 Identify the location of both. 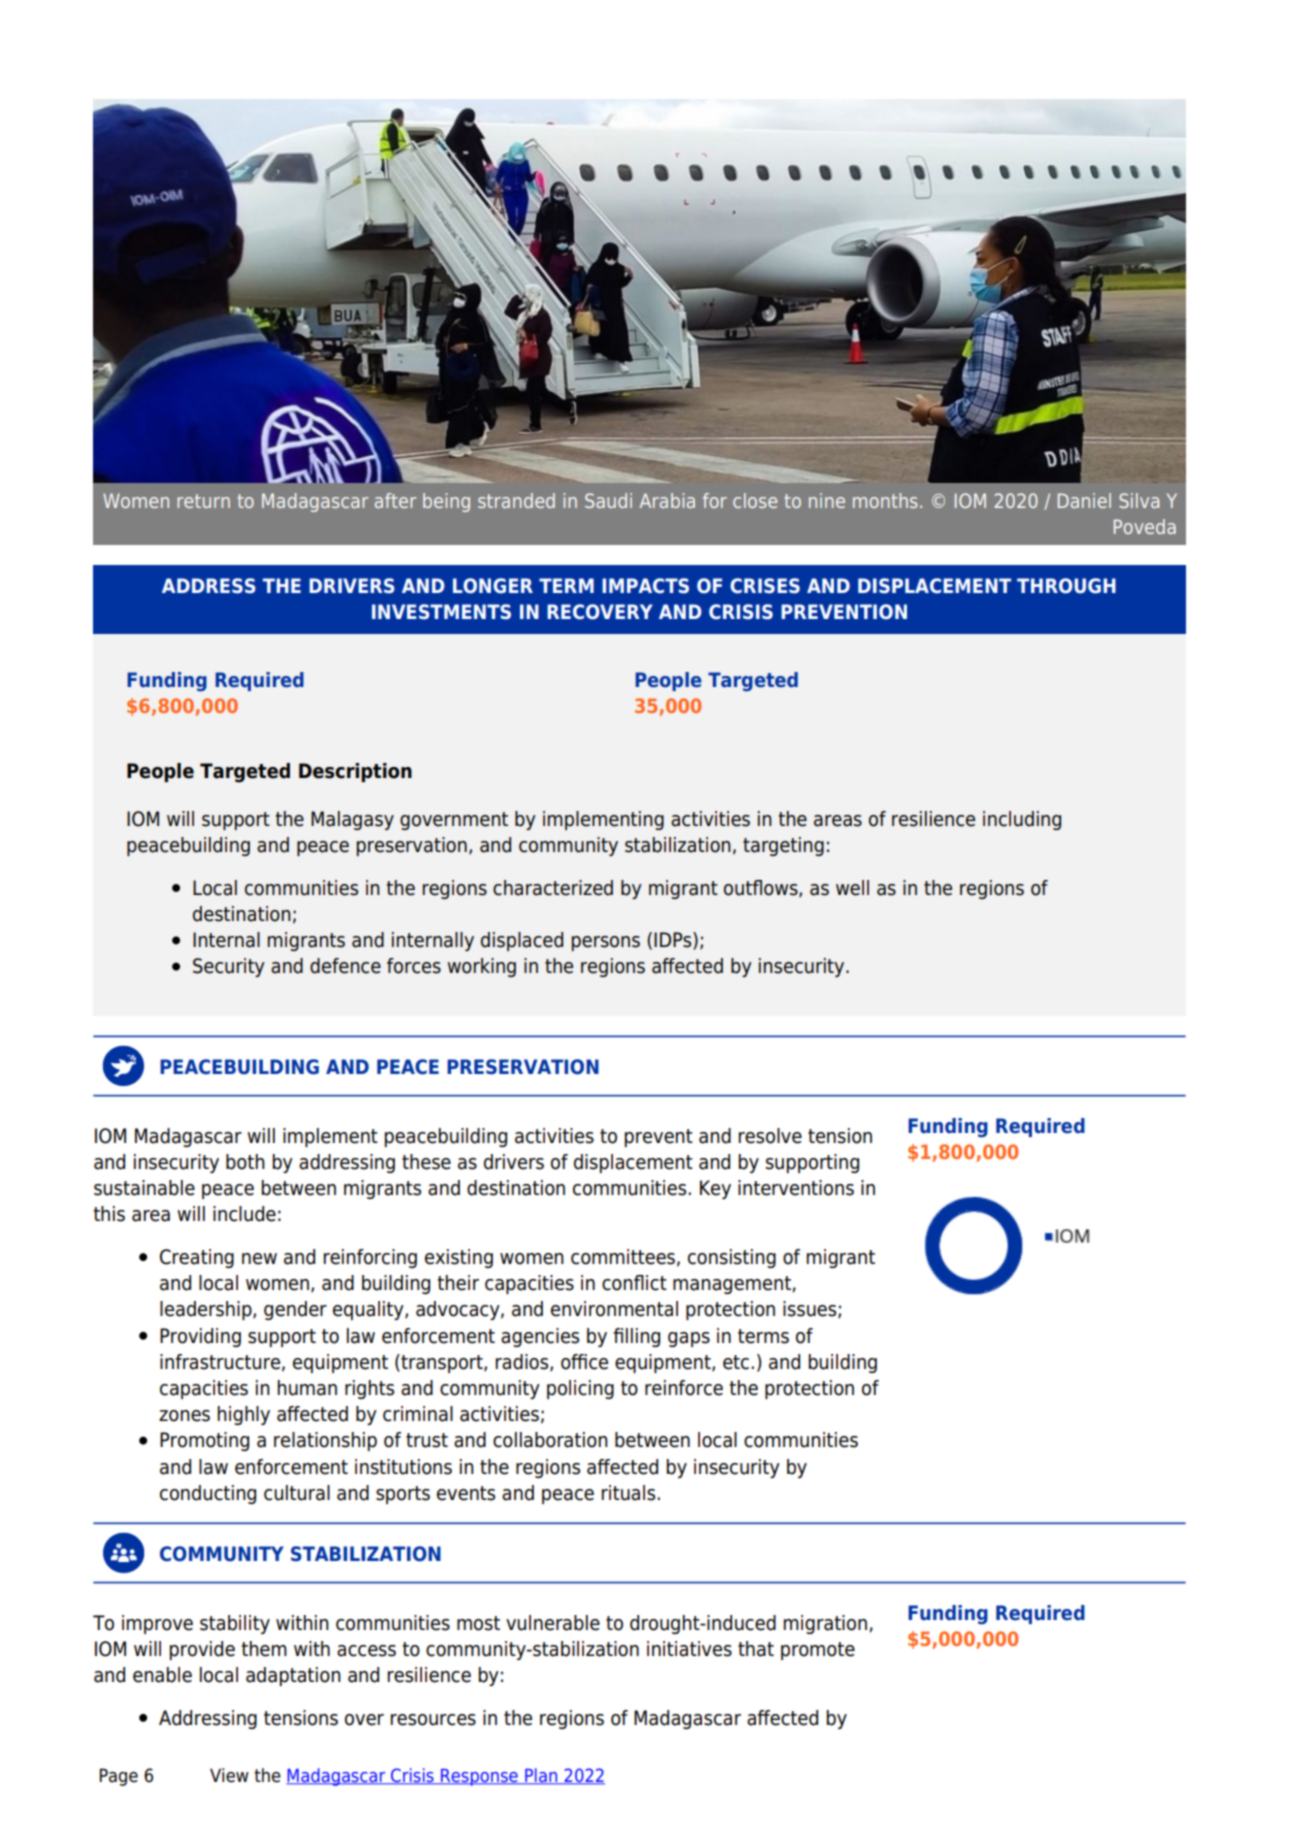
(245, 1162).
